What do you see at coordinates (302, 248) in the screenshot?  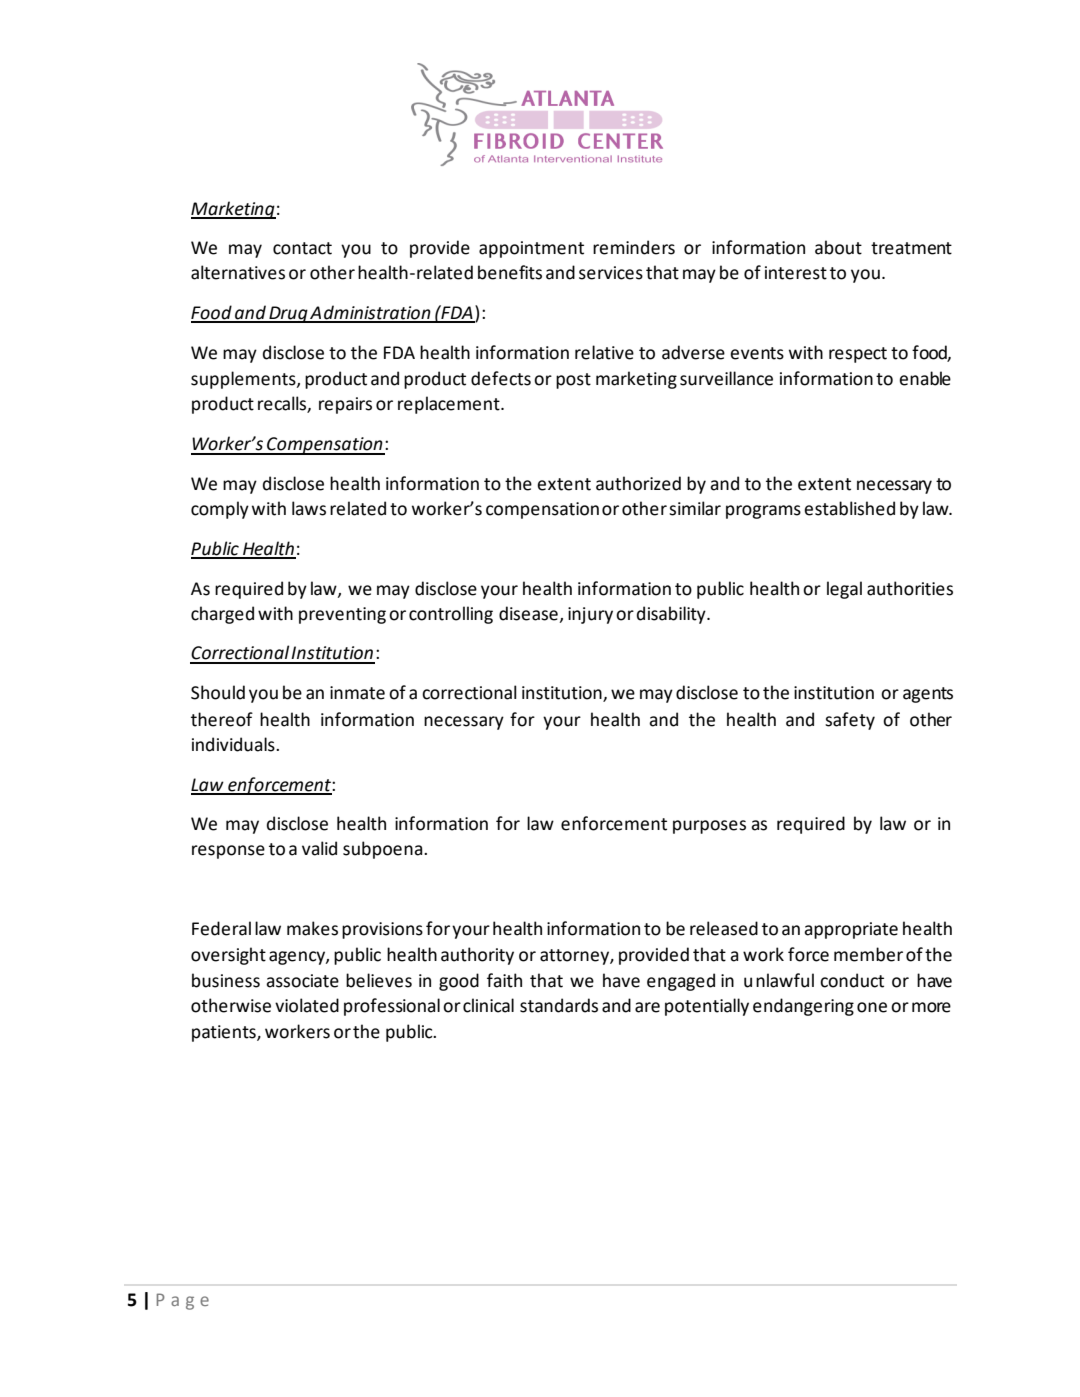 I see `contact` at bounding box center [302, 248].
